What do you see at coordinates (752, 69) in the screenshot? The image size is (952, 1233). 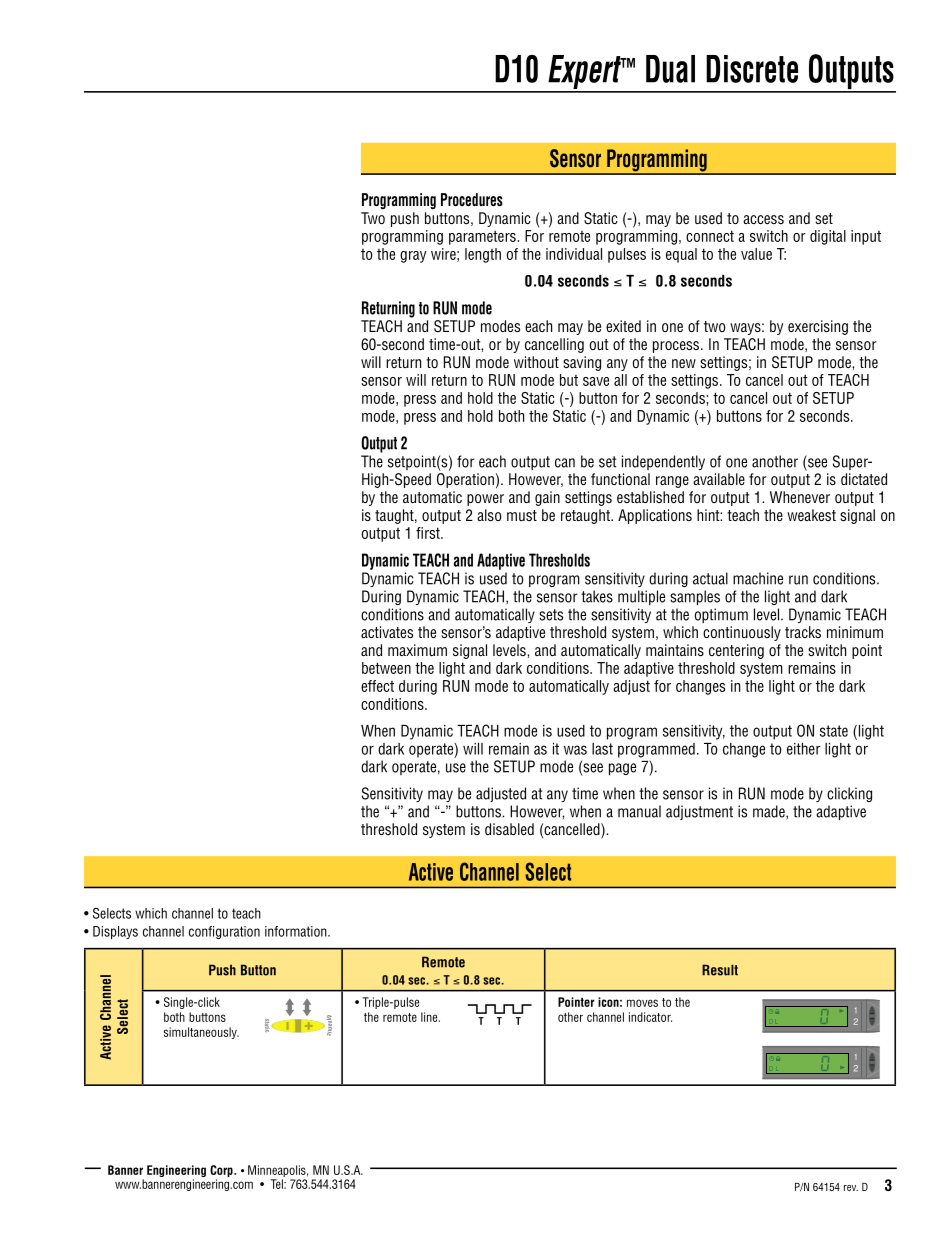 I see `Discrete` at bounding box center [752, 69].
